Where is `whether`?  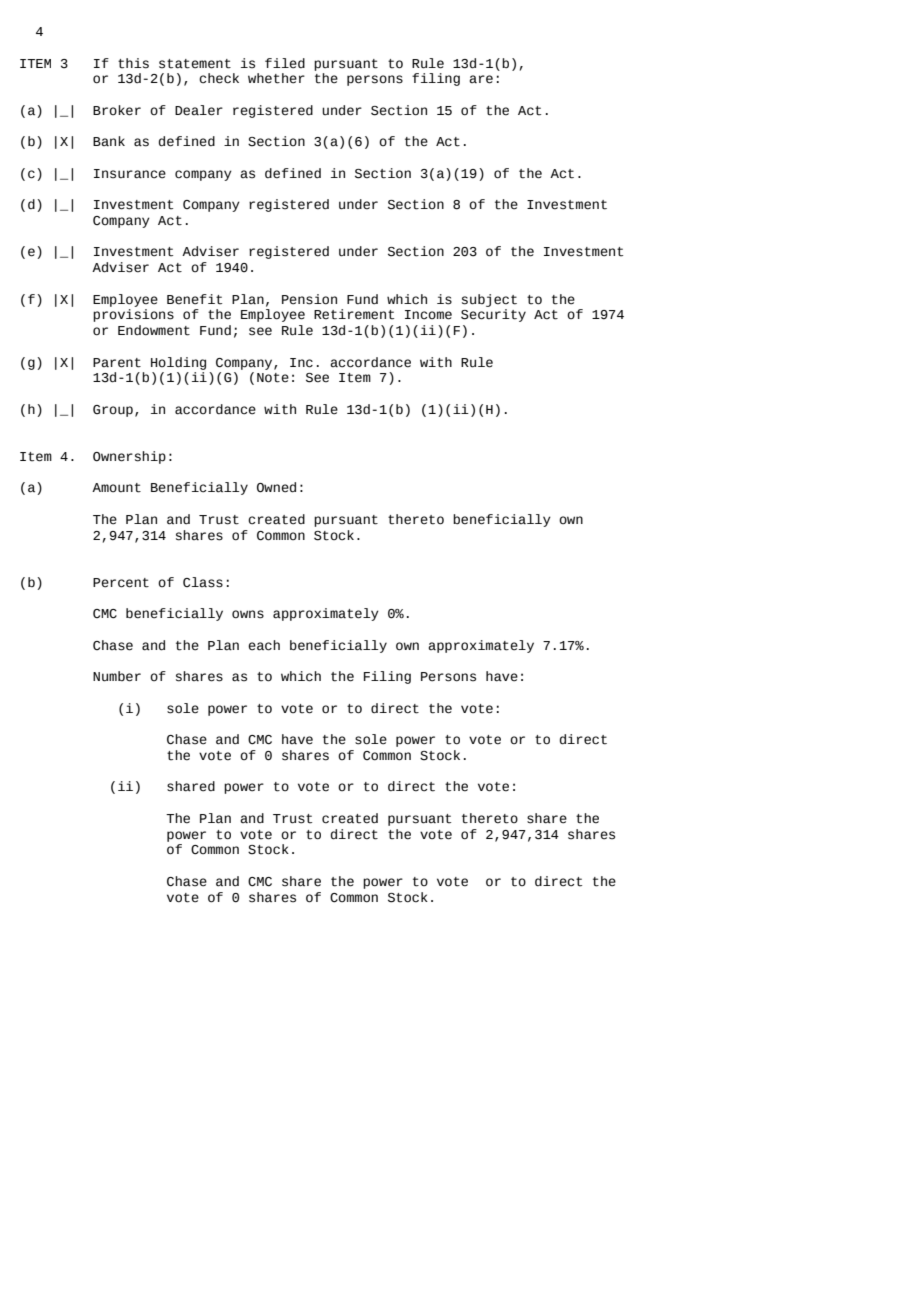
whether is located at coordinates (276, 78).
